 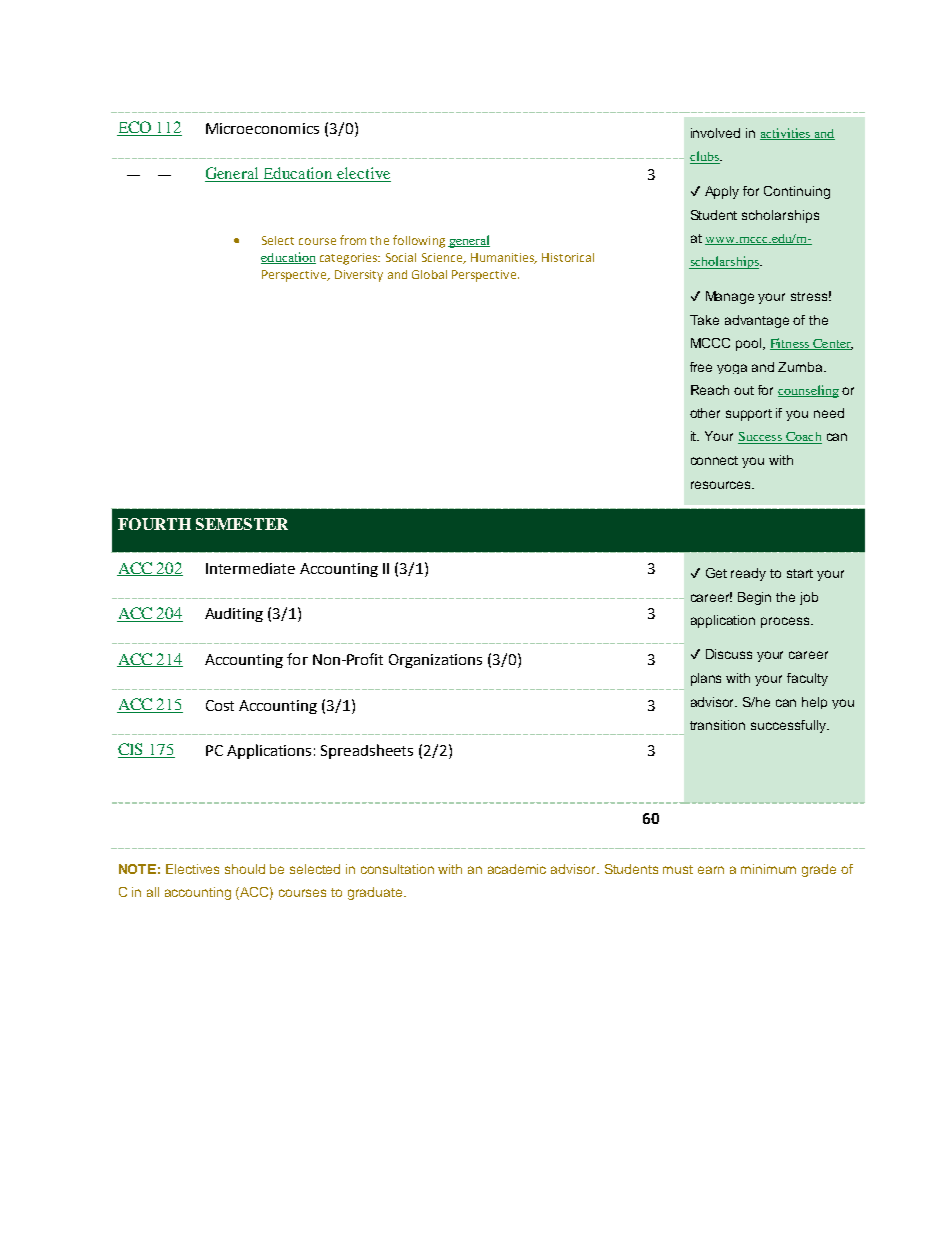 I want to click on following, so click(x=419, y=241).
